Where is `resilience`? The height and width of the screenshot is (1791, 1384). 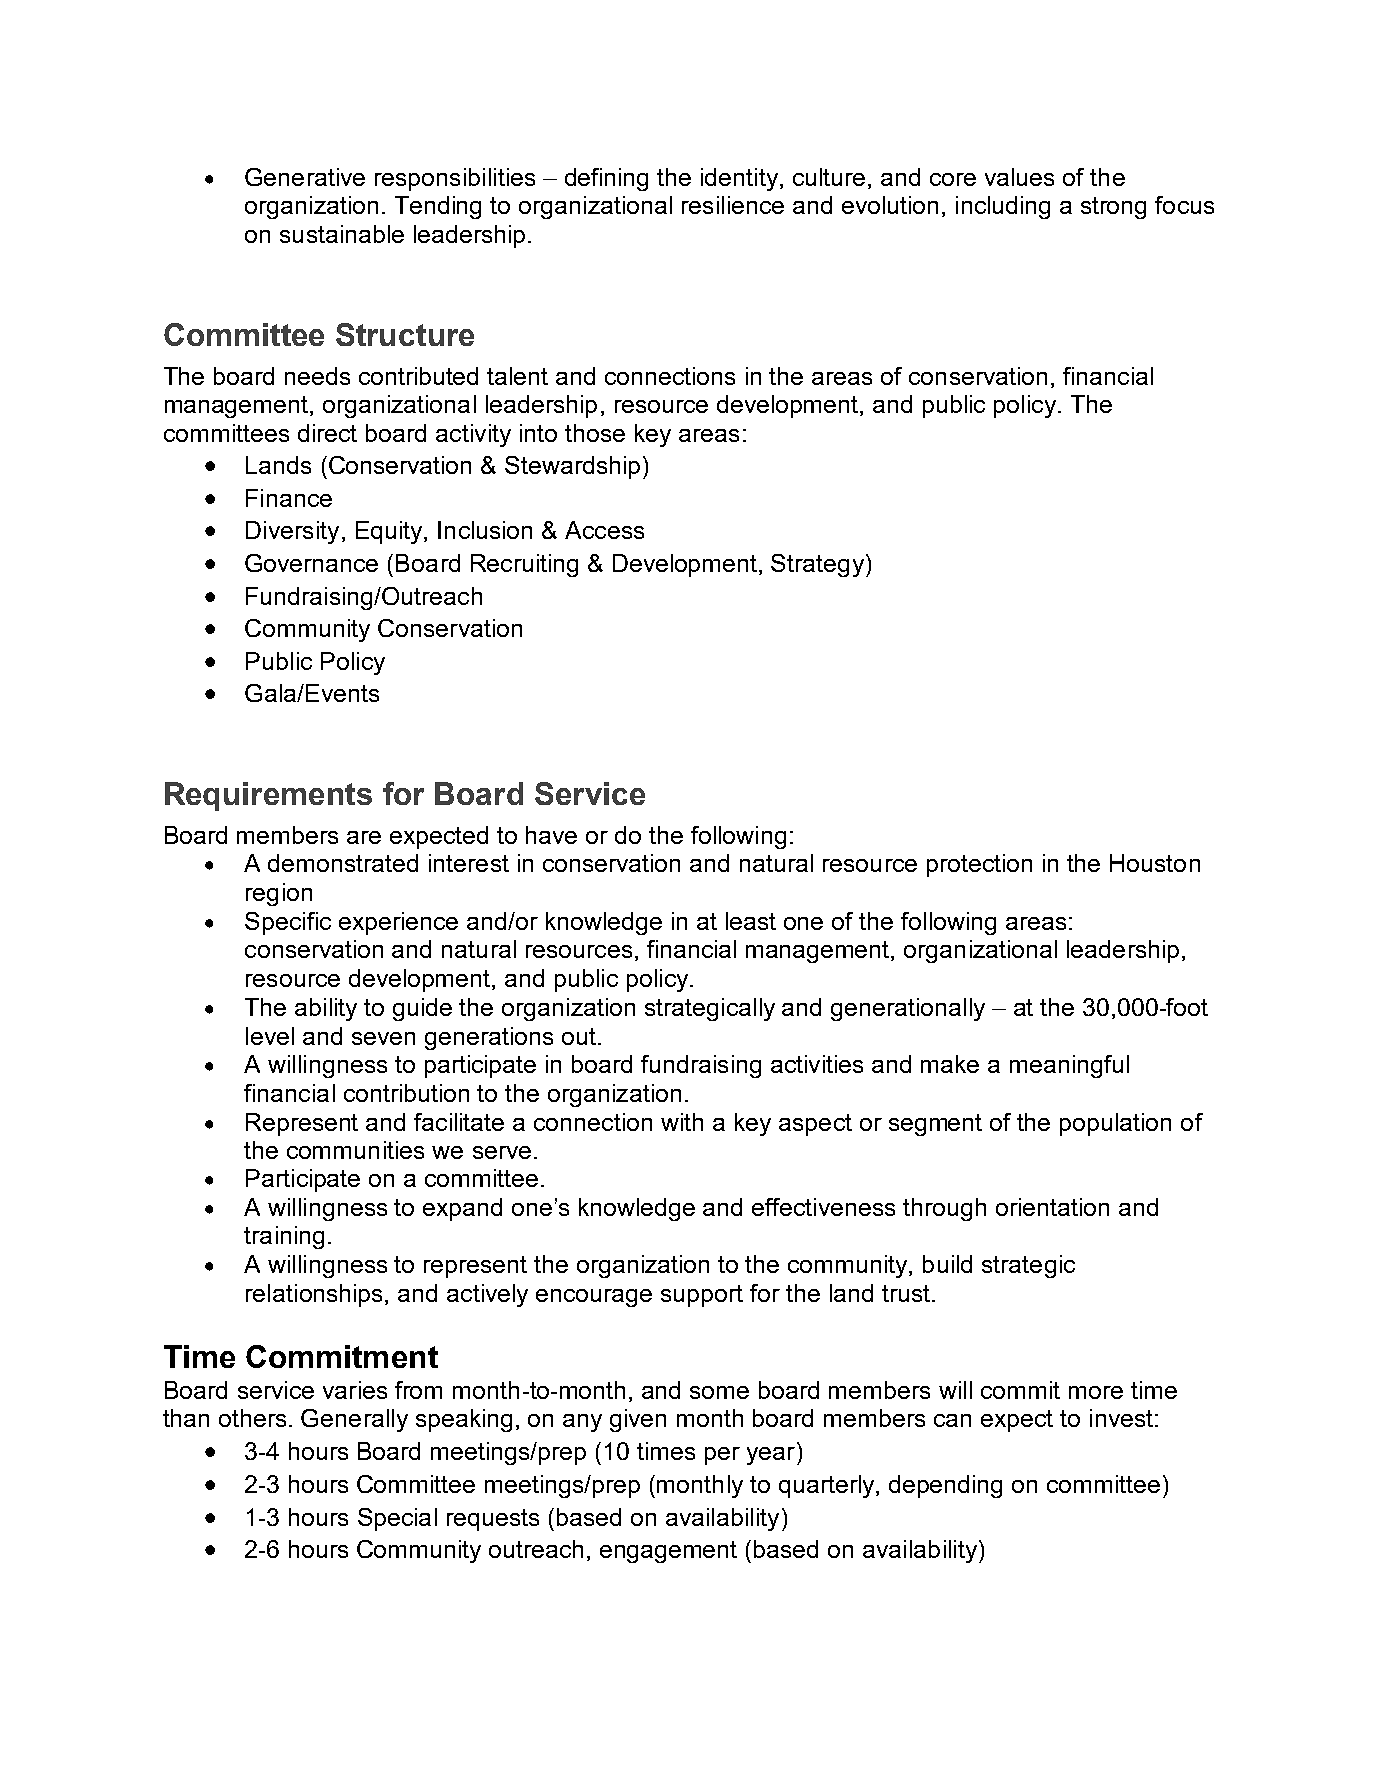 resilience is located at coordinates (733, 205).
